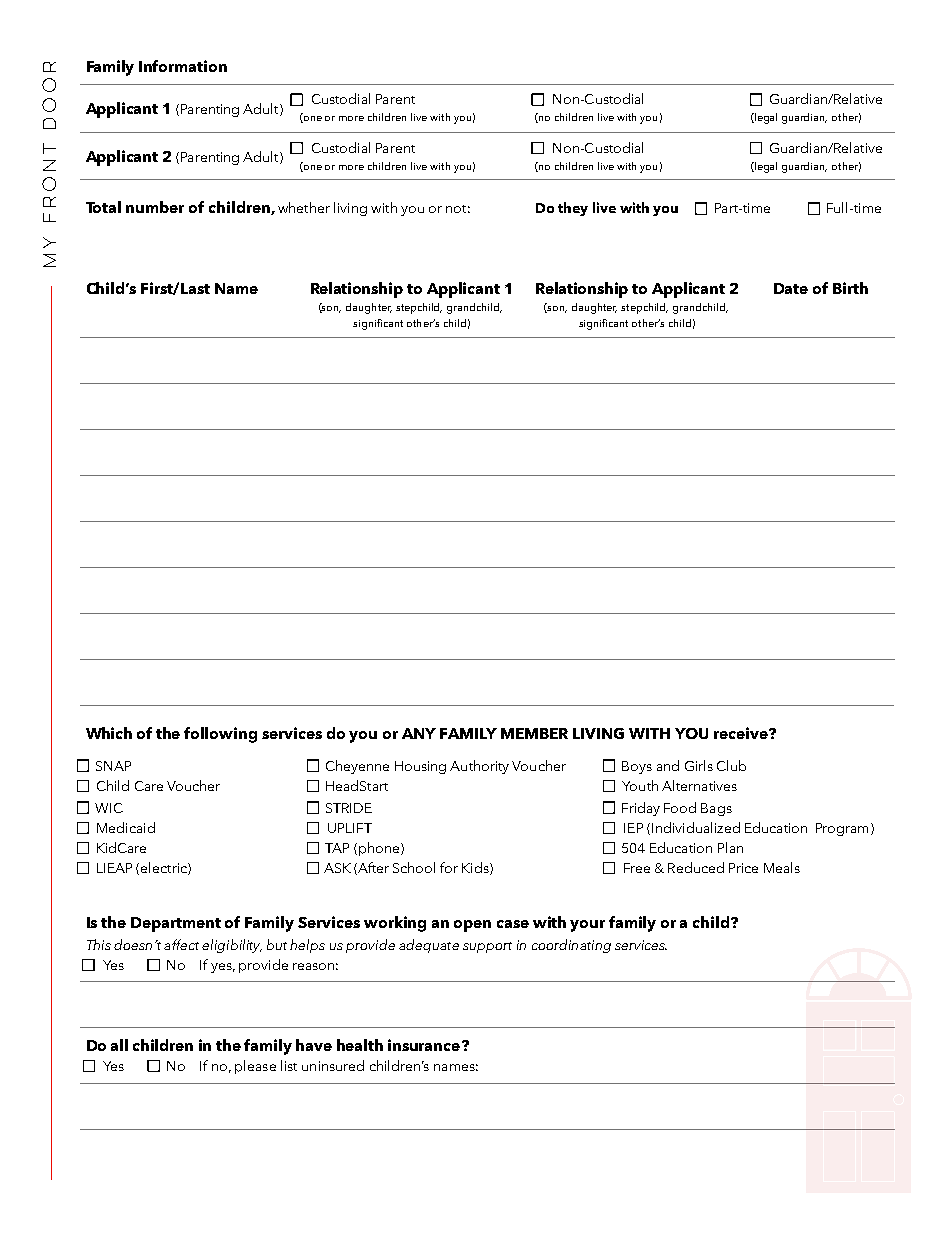 Image resolution: width=952 pixels, height=1233 pixels. I want to click on they, so click(573, 209).
